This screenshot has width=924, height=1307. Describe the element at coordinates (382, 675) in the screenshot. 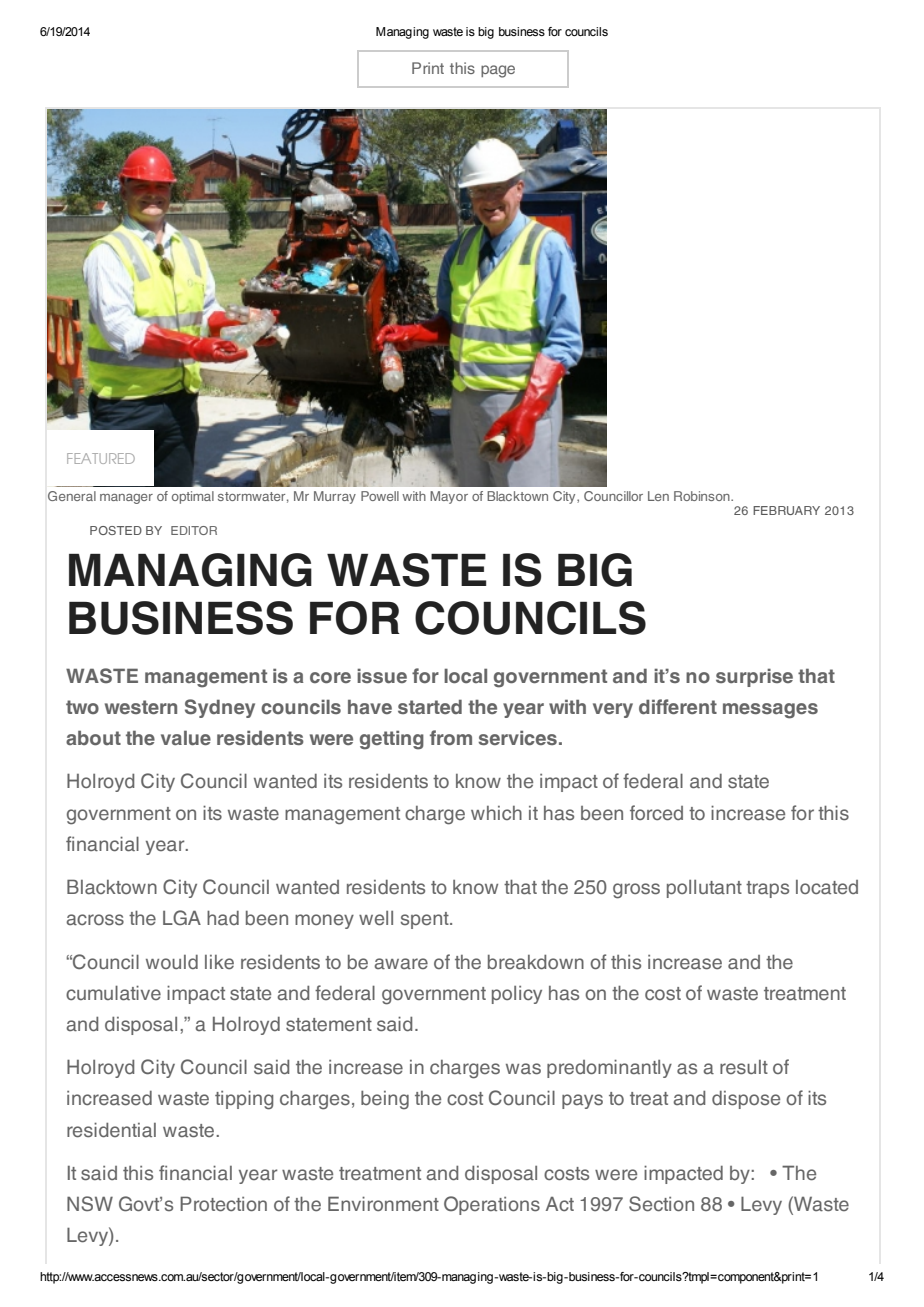

I see `issue` at that location.
